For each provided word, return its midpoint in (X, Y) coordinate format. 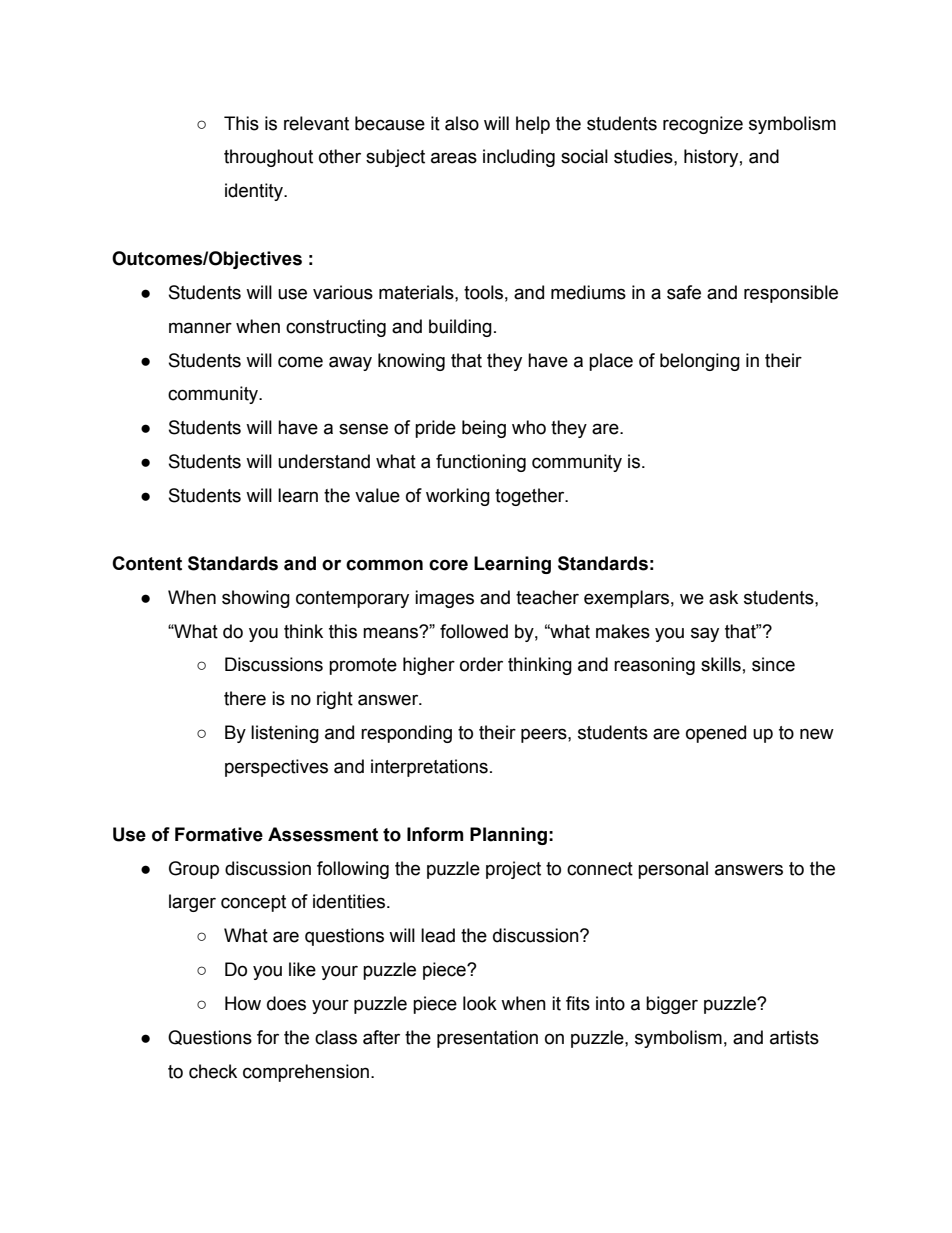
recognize (703, 125)
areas (454, 158)
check (213, 1071)
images (444, 599)
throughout (268, 158)
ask (723, 597)
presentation (487, 1039)
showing (256, 599)
